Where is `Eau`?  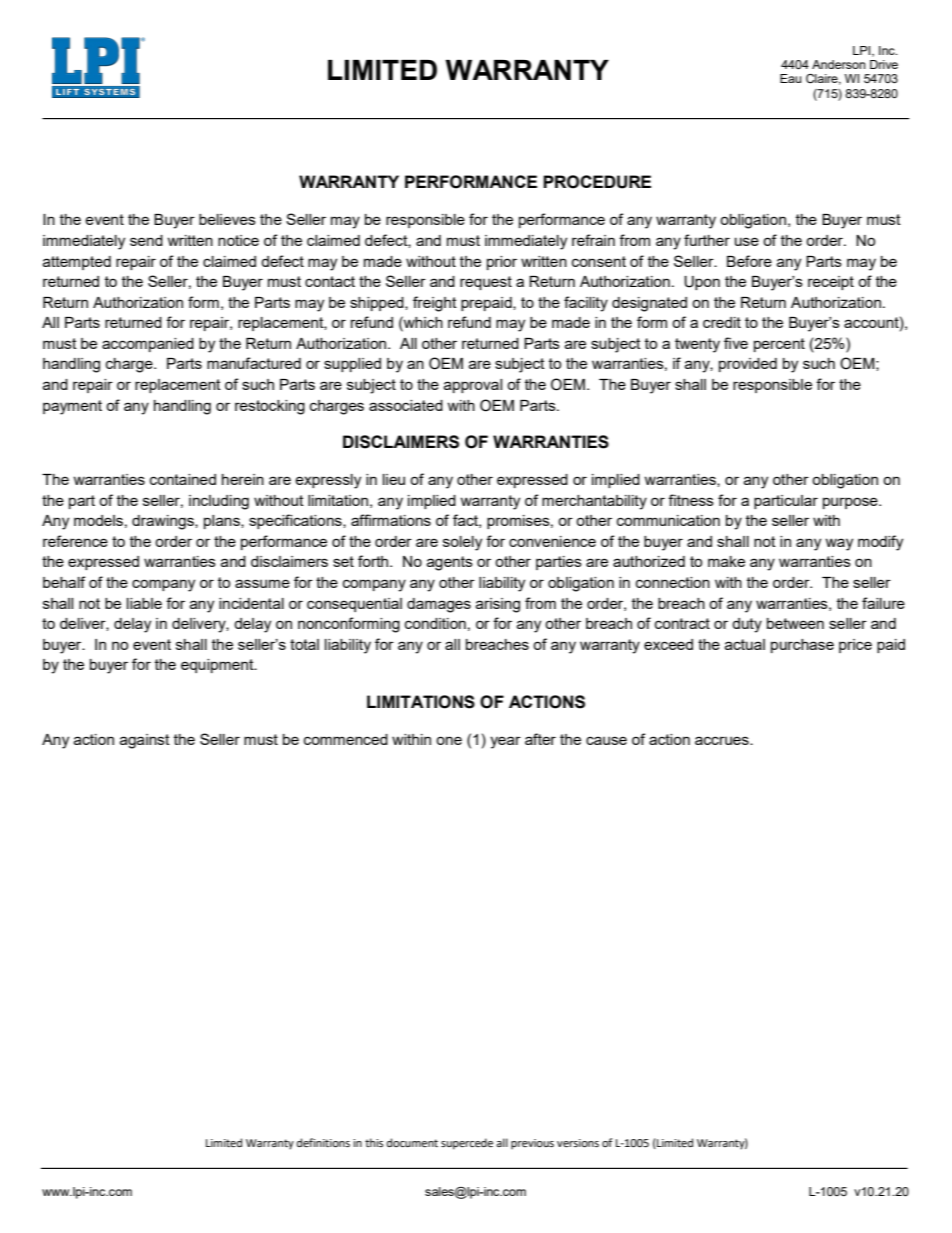
Eau is located at coordinates (790, 78).
